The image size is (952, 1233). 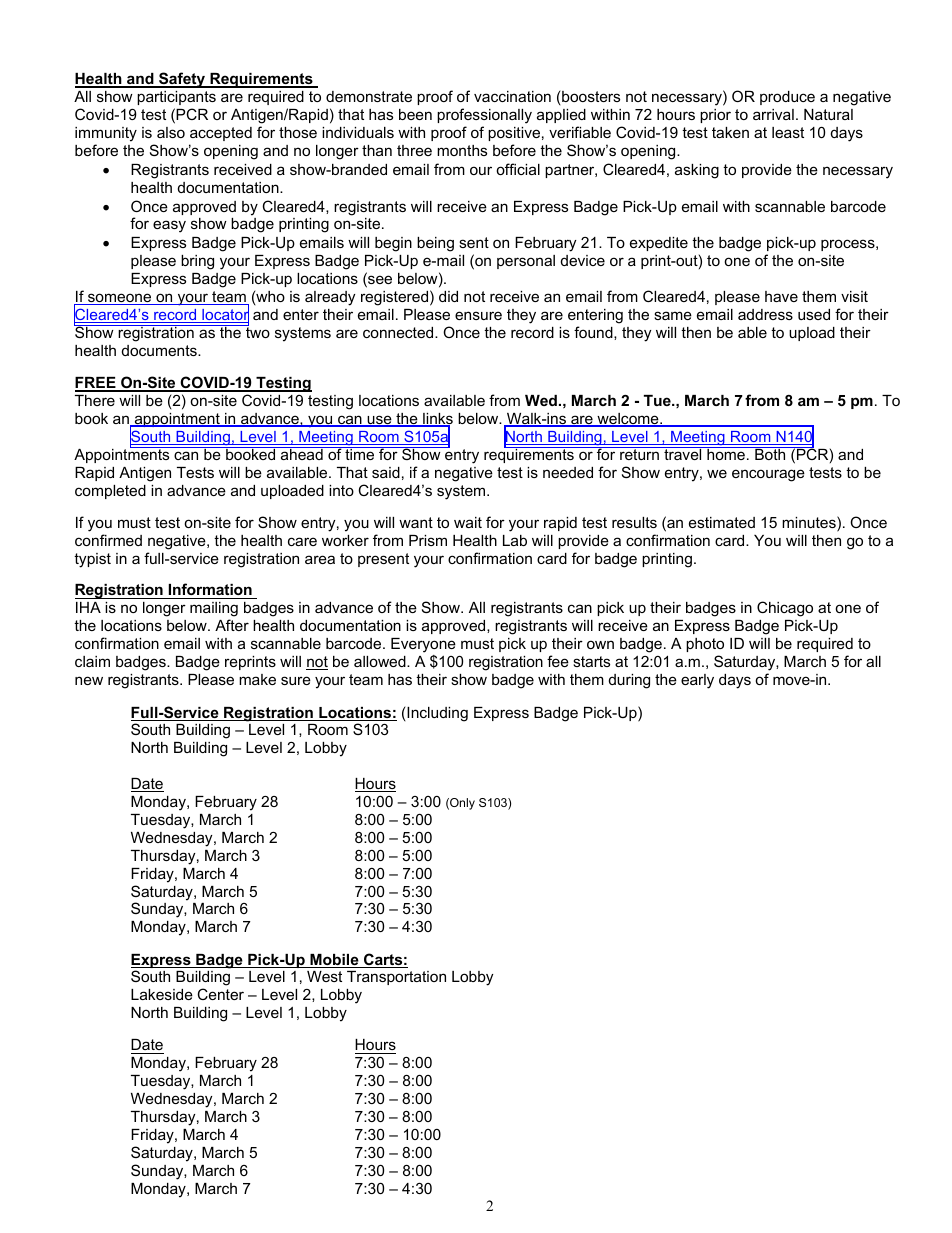 I want to click on estimated, so click(x=722, y=522).
